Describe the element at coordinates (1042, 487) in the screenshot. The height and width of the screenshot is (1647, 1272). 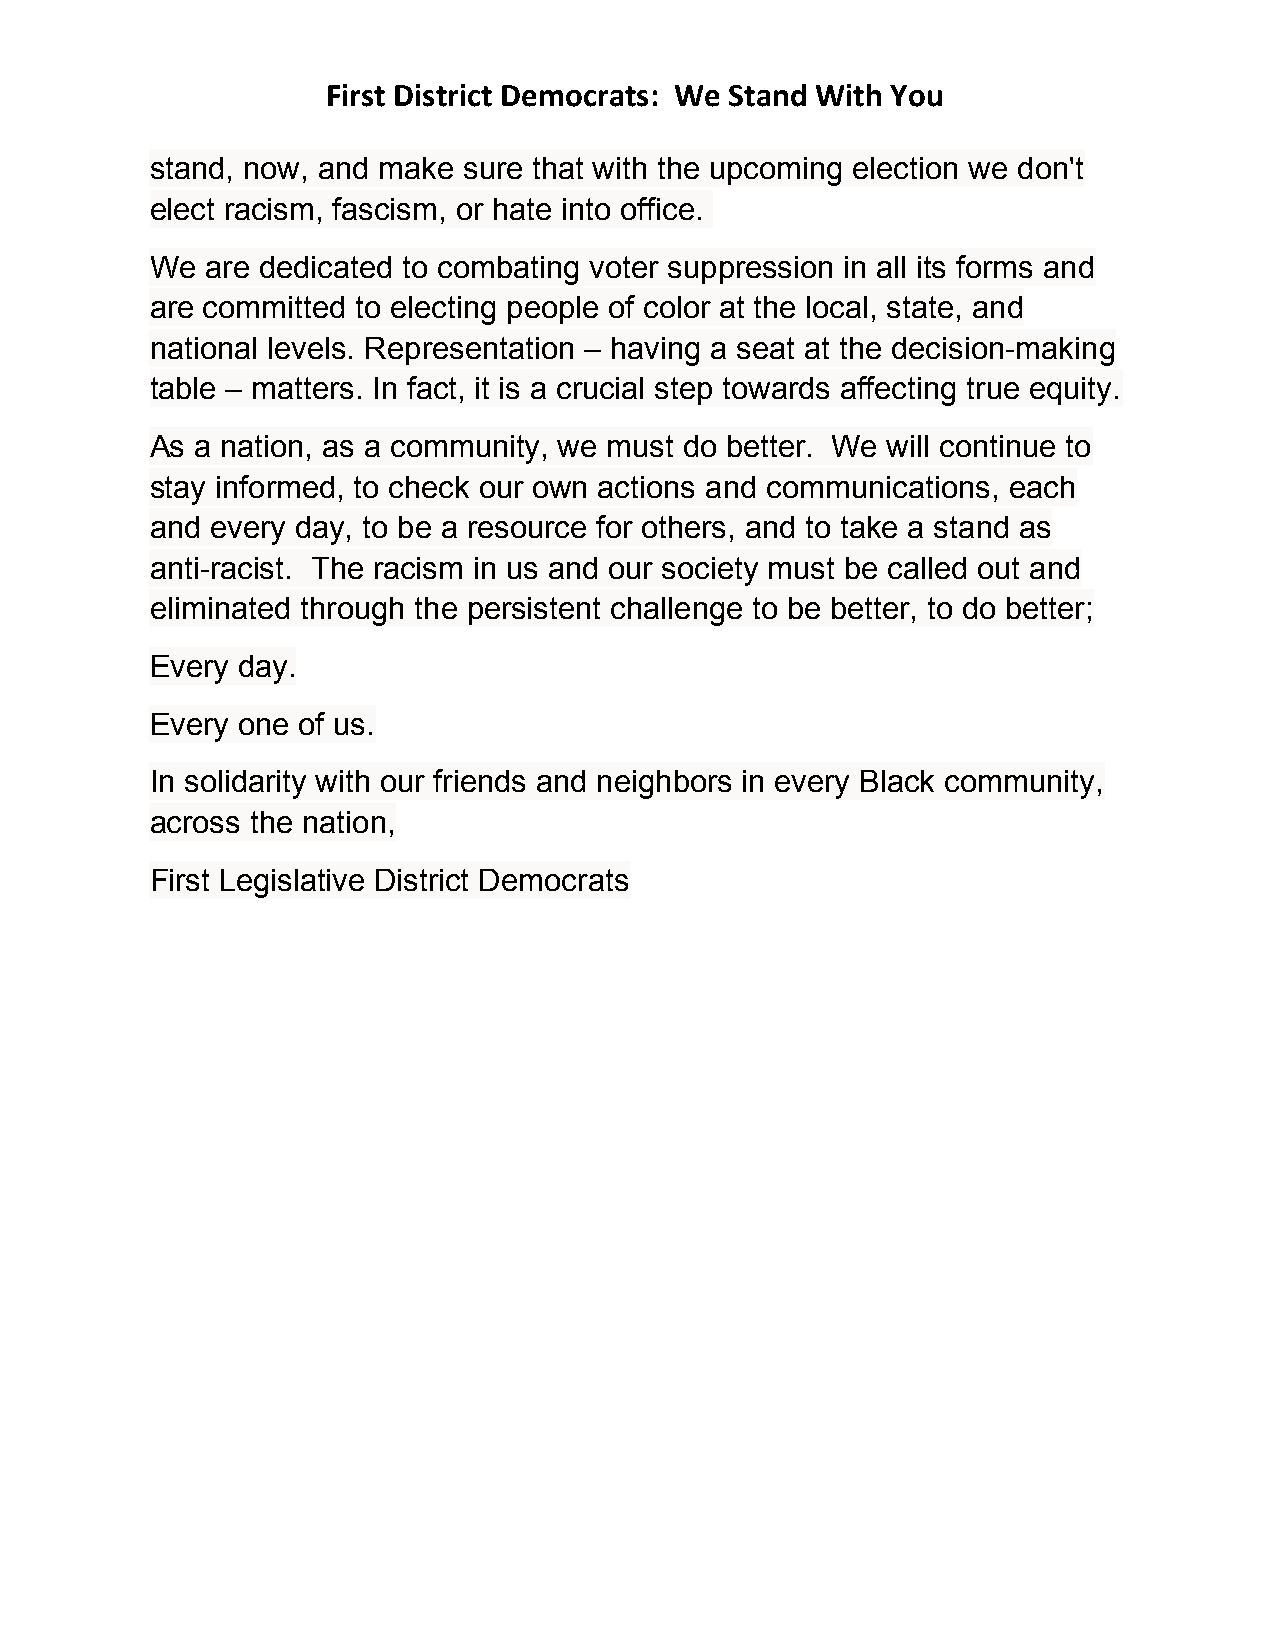
I see `each` at that location.
